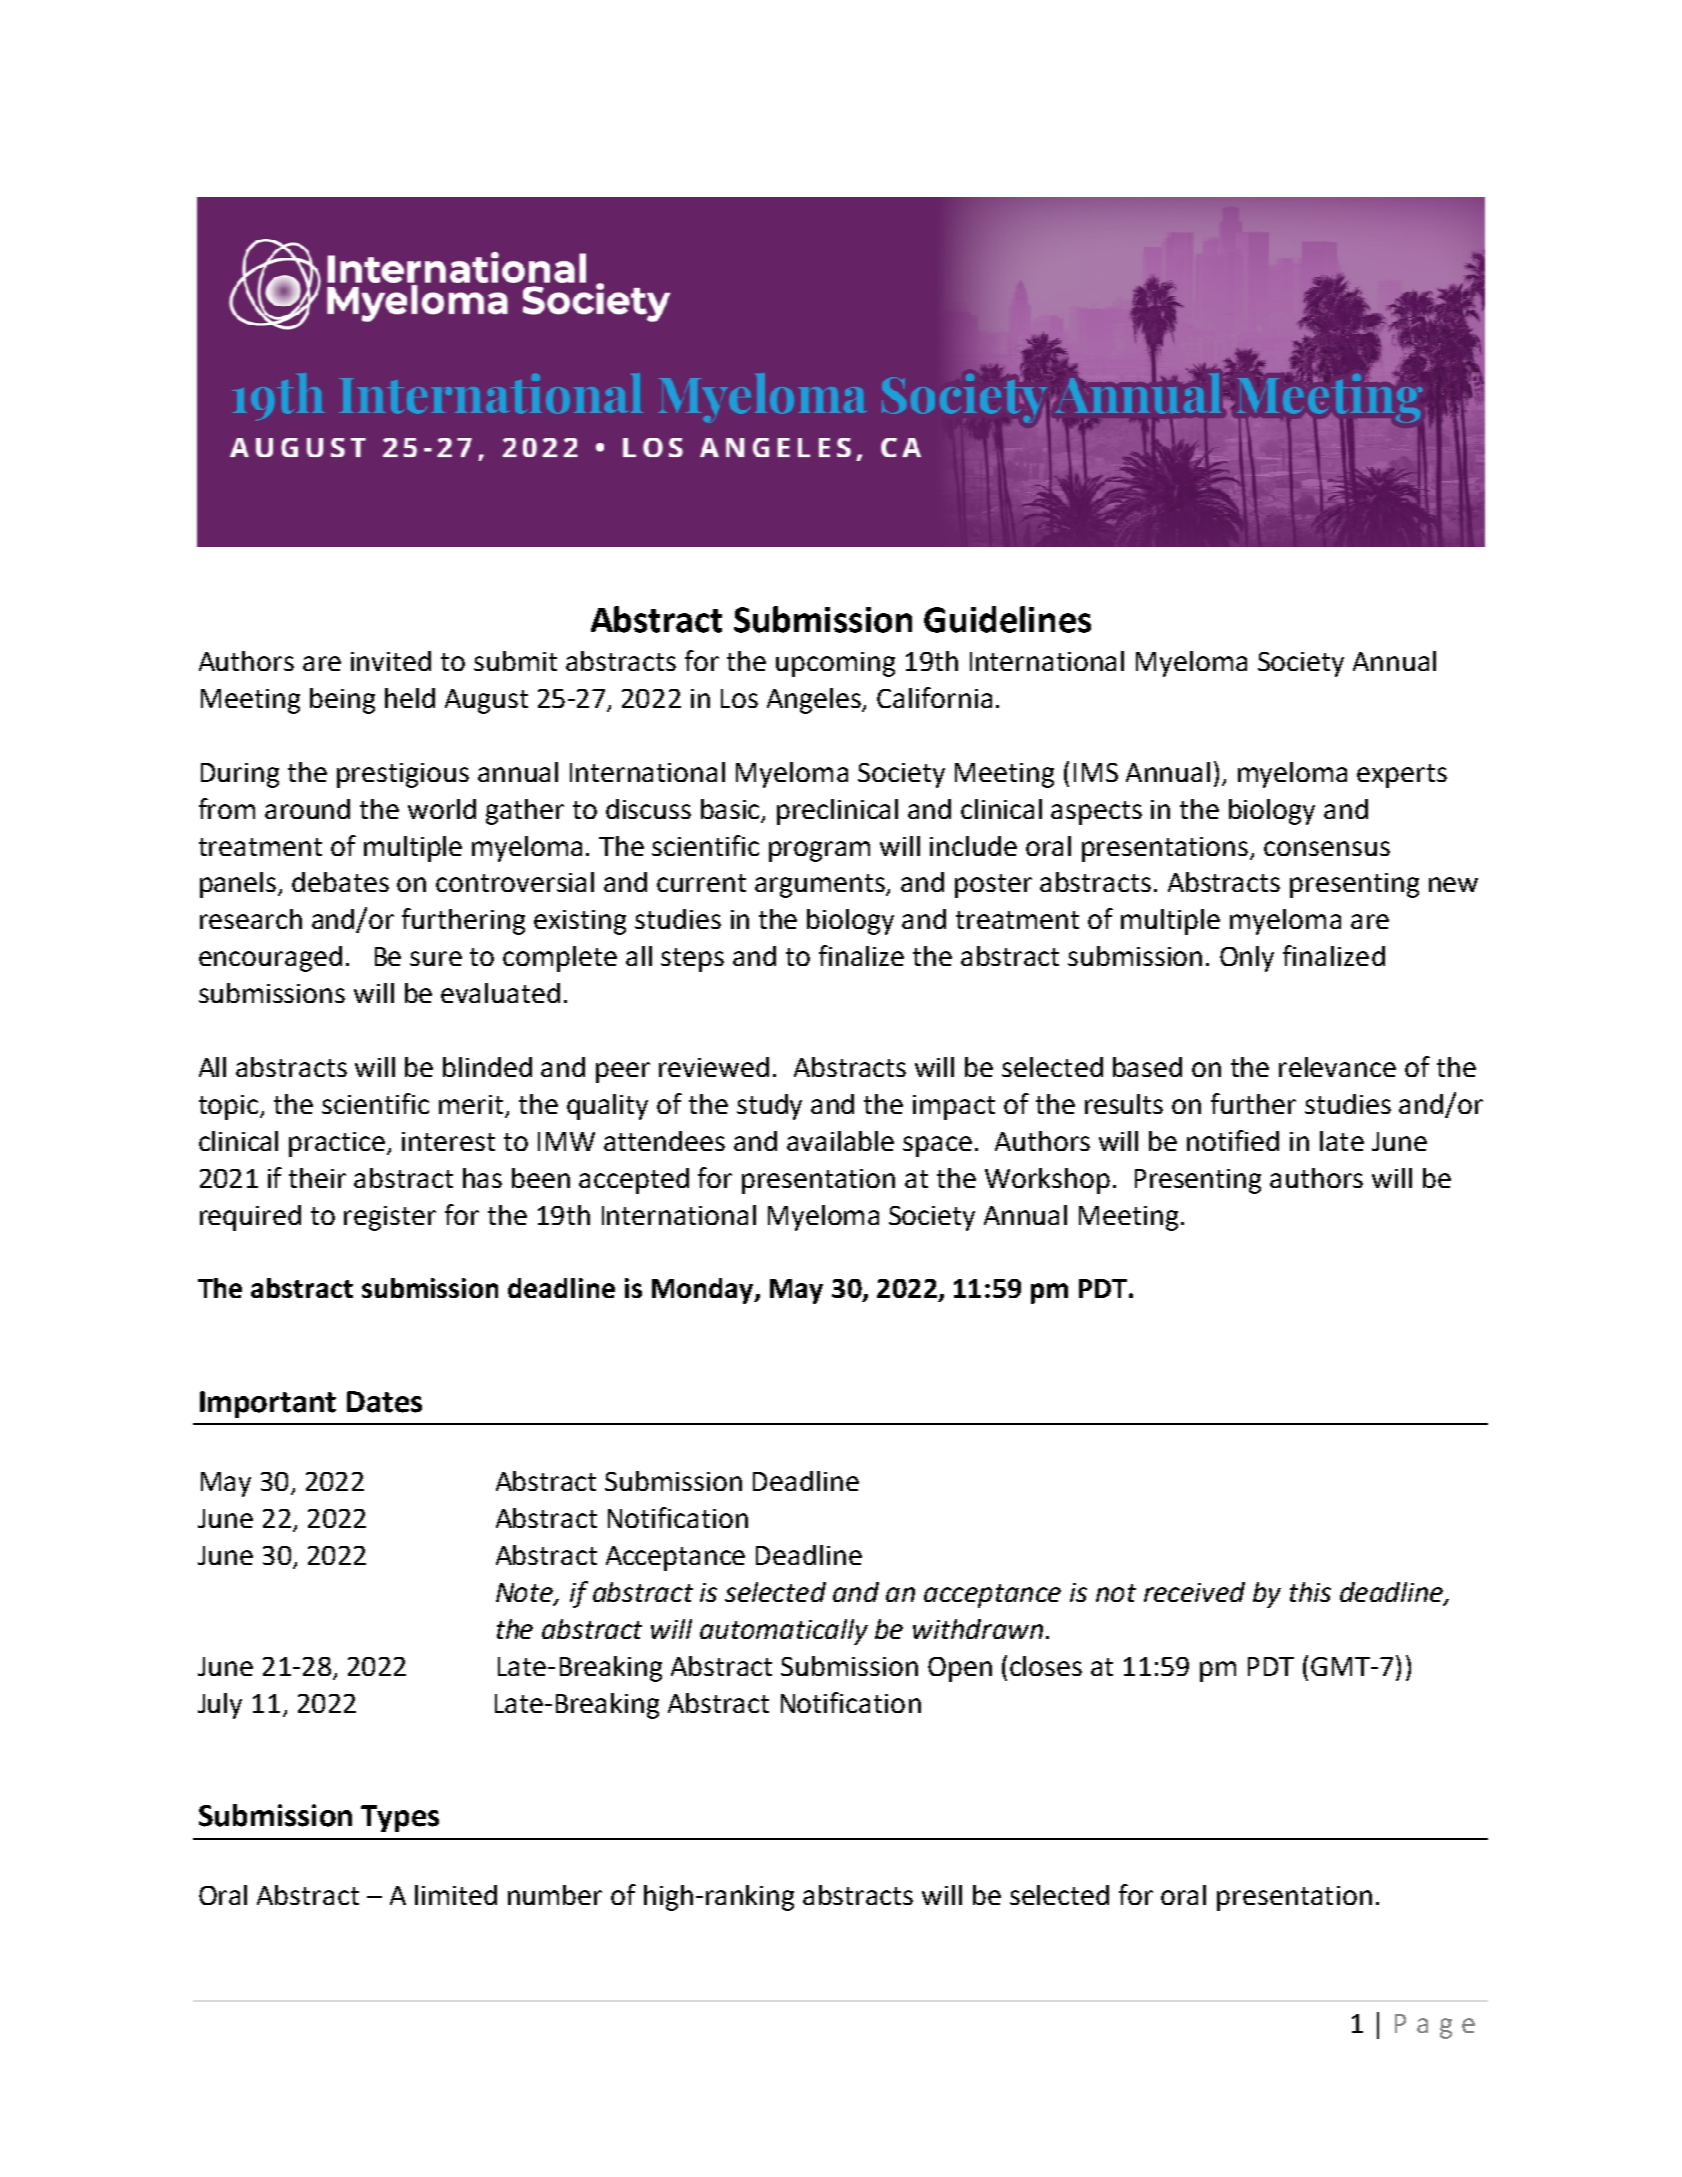 This screenshot has height=2177, width=1682. I want to click on practice, so click(338, 1144).
